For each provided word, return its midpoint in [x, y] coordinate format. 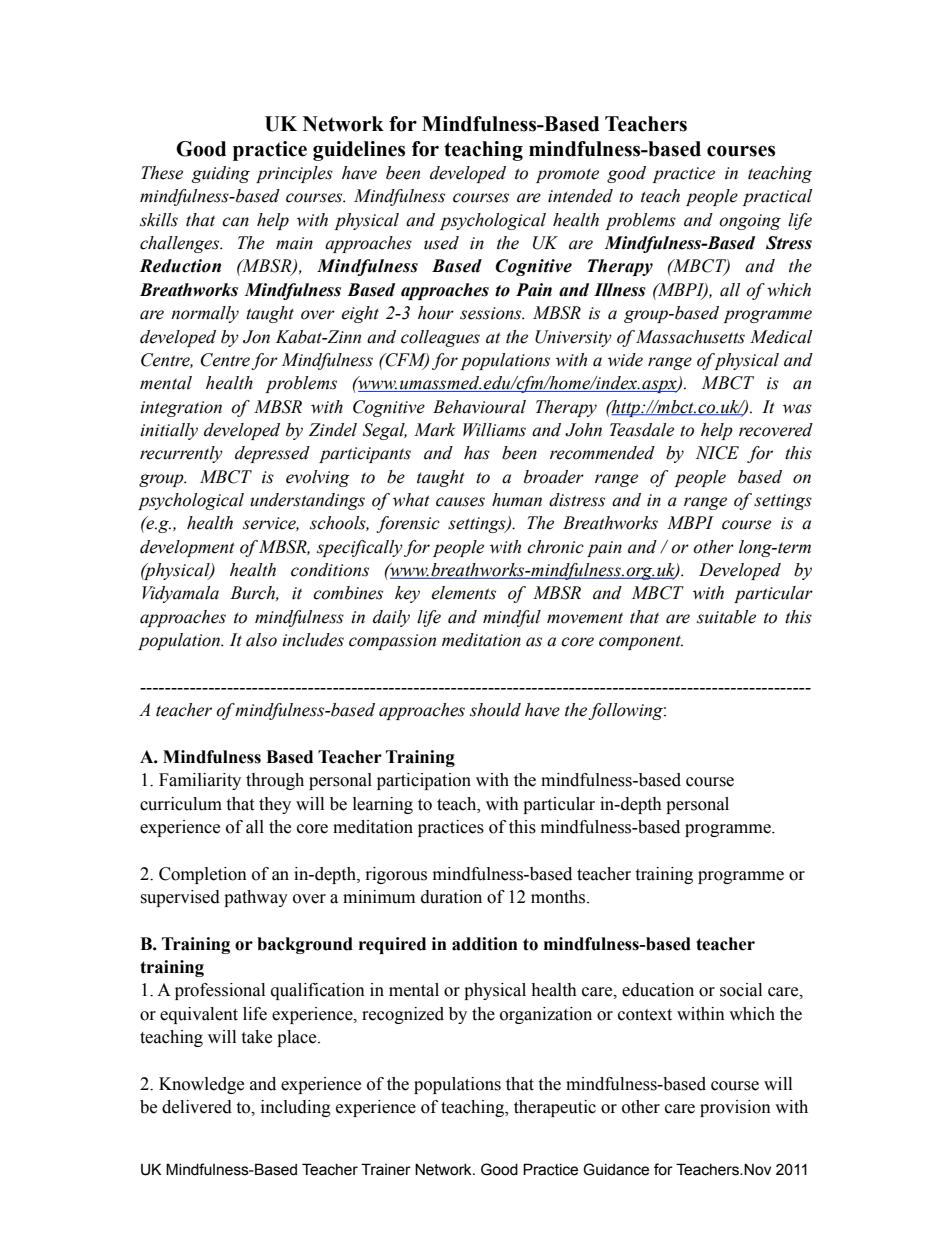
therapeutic [555, 1108]
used [441, 243]
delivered [197, 1107]
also [261, 640]
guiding [221, 174]
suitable [726, 617]
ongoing [750, 222]
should [495, 710]
